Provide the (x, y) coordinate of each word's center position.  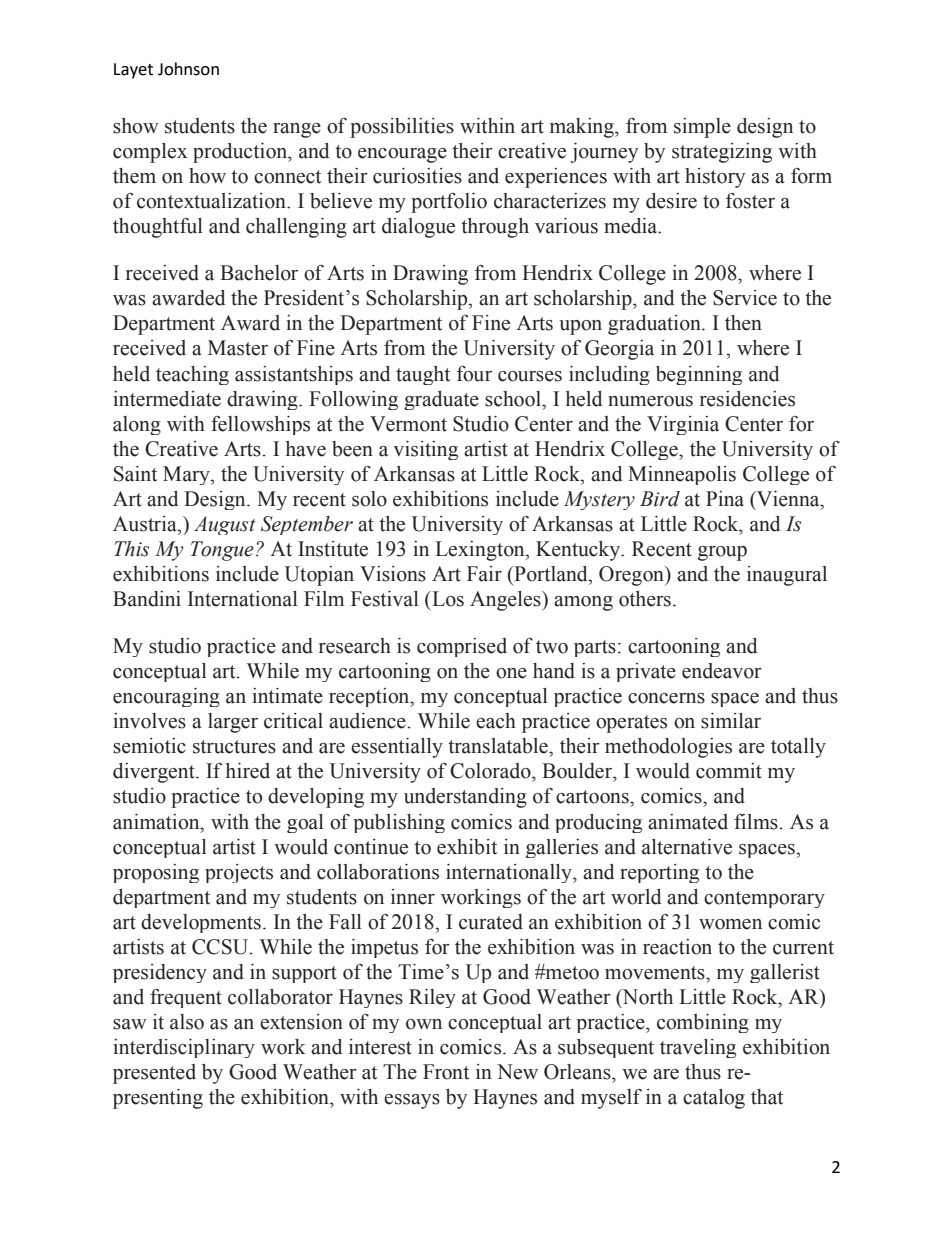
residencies (747, 399)
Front (446, 1072)
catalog (714, 1099)
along (137, 425)
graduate (441, 400)
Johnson (188, 69)
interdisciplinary (184, 1048)
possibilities (402, 128)
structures (234, 747)
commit (729, 771)
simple (702, 128)
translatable (499, 746)
